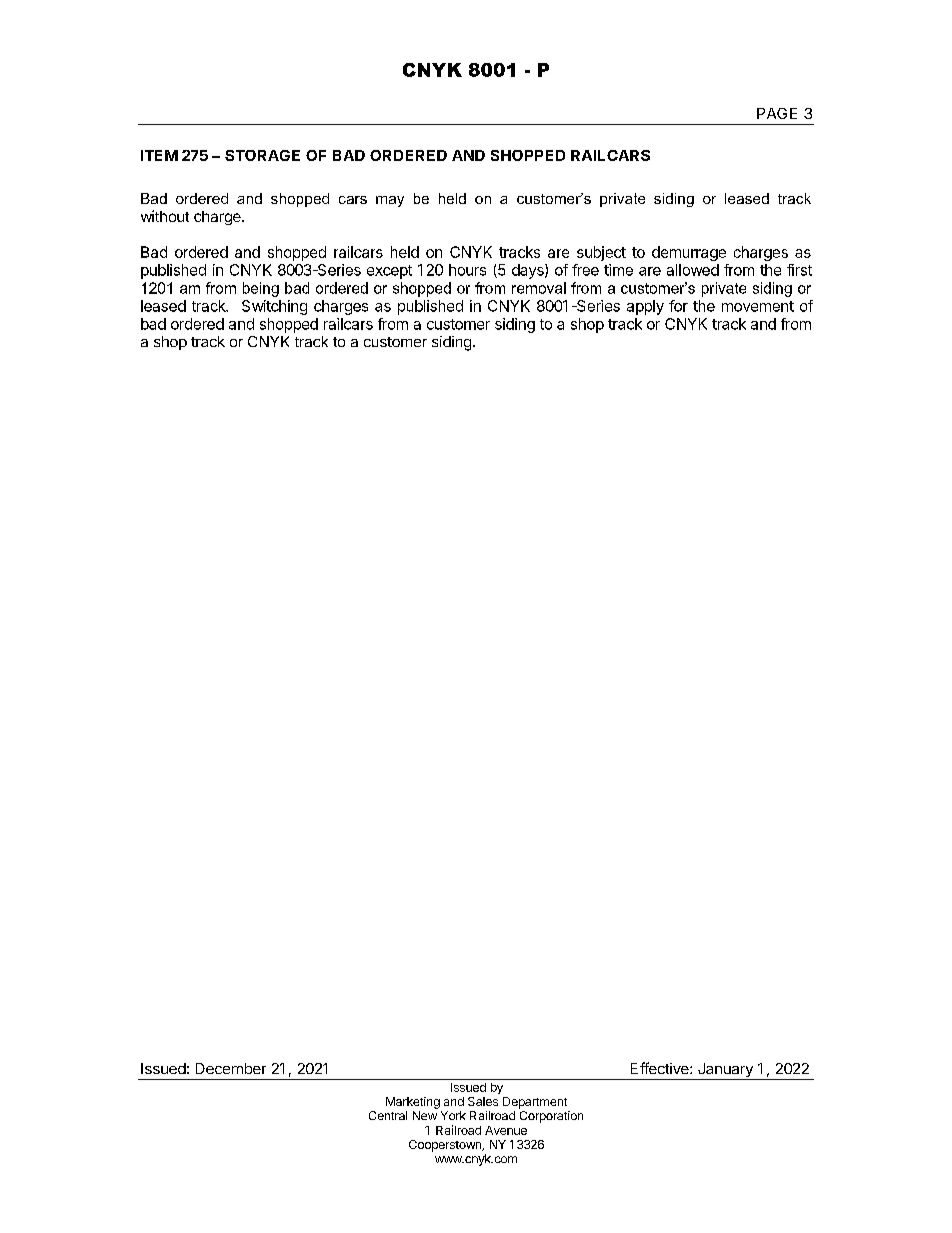 The height and width of the image is (1233, 952). What do you see at coordinates (274, 307) in the image?
I see `Switching` at bounding box center [274, 307].
